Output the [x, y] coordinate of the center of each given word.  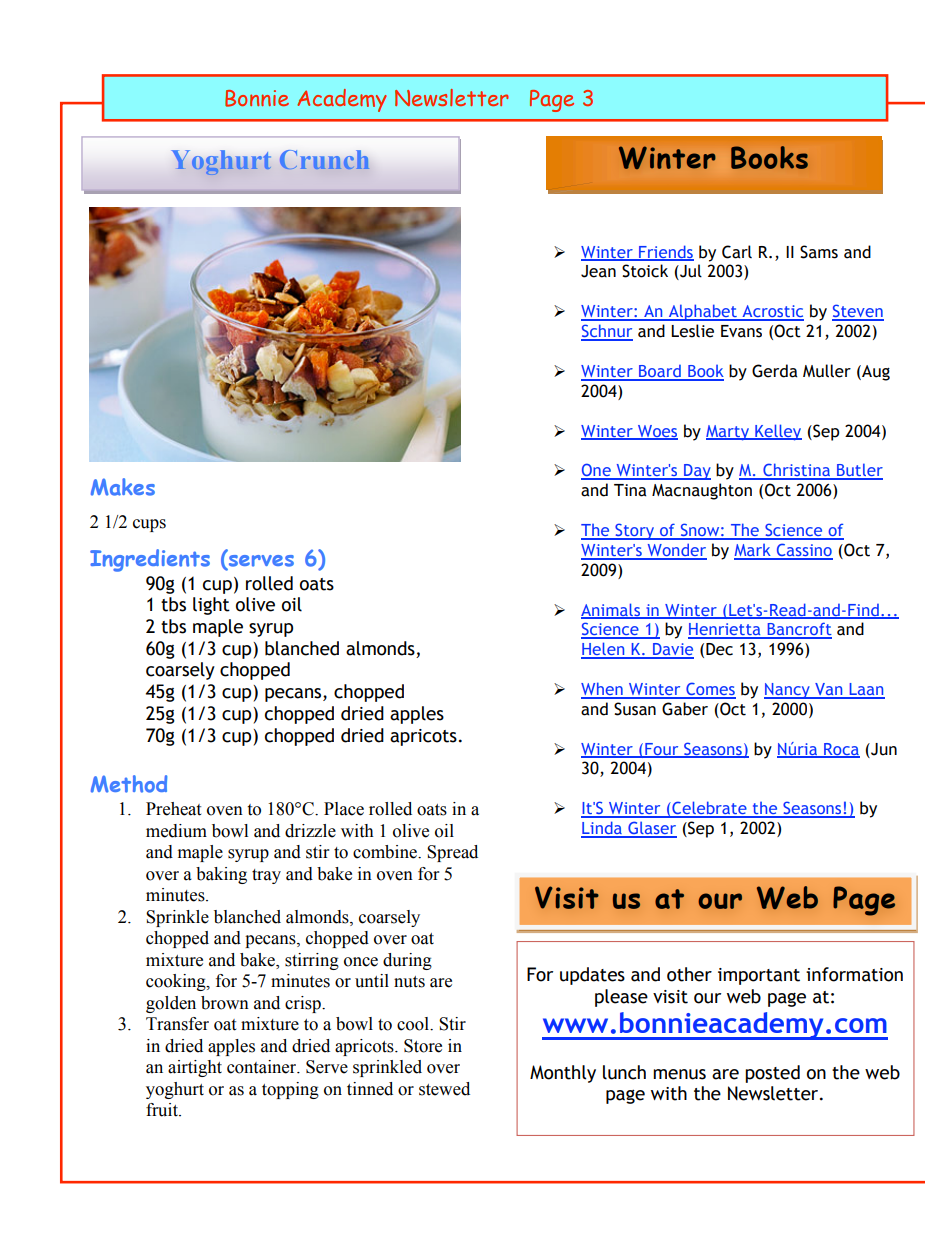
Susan [635, 709]
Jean [598, 271]
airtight [195, 1068]
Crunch [324, 160]
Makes [123, 487]
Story [634, 531]
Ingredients [150, 560]
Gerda [775, 371]
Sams [819, 252]
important [759, 976]
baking [221, 875]
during [407, 961]
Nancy [788, 691]
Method [129, 784]
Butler [859, 471]
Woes [657, 432]
